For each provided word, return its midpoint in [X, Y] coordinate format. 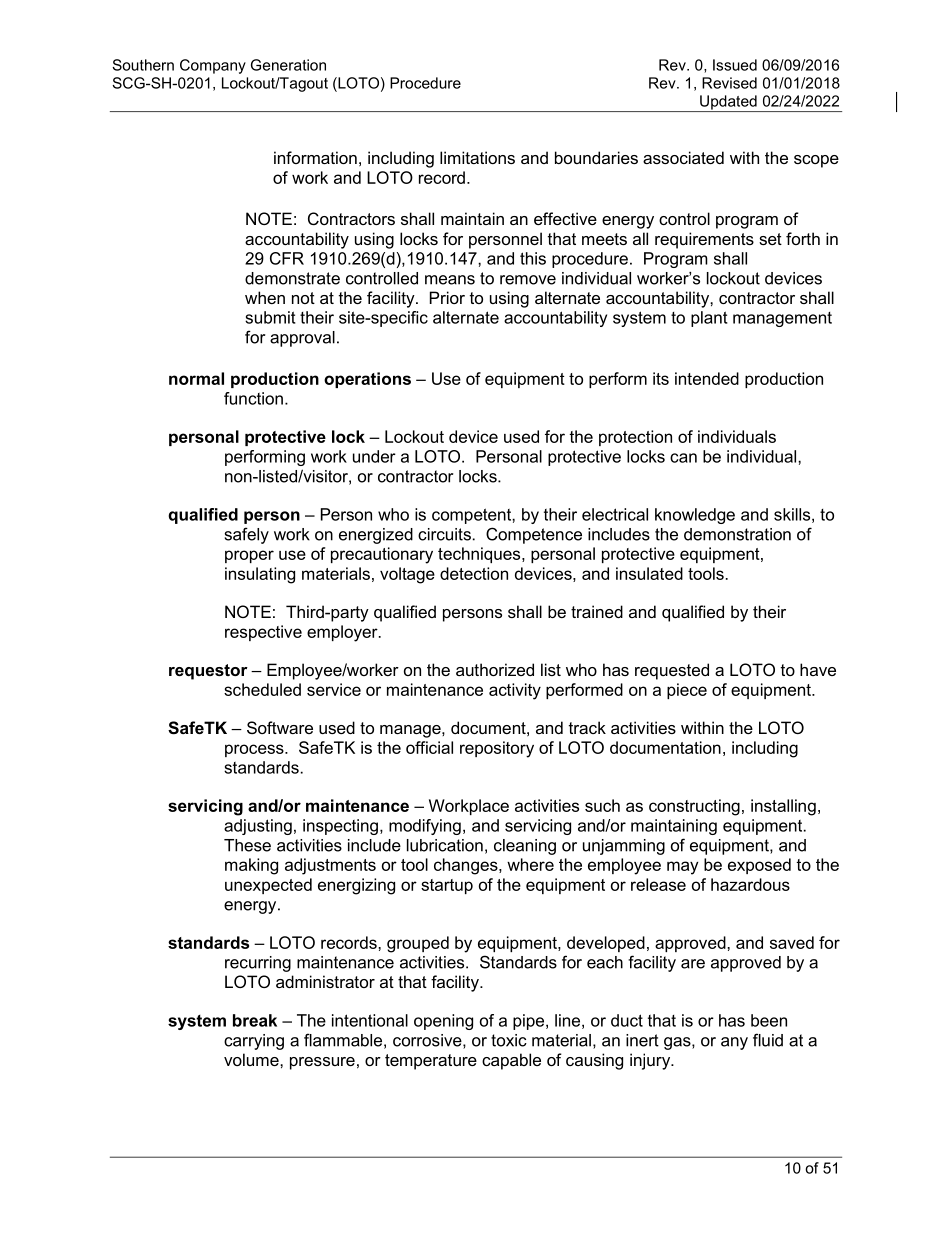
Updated [728, 103]
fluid [768, 1040]
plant [709, 319]
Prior [447, 297]
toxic [509, 1040]
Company [213, 66]
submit [270, 317]
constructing [694, 807]
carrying [254, 1042]
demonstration [737, 534]
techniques [480, 555]
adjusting [258, 827]
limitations [477, 157]
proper [249, 556]
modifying [425, 827]
